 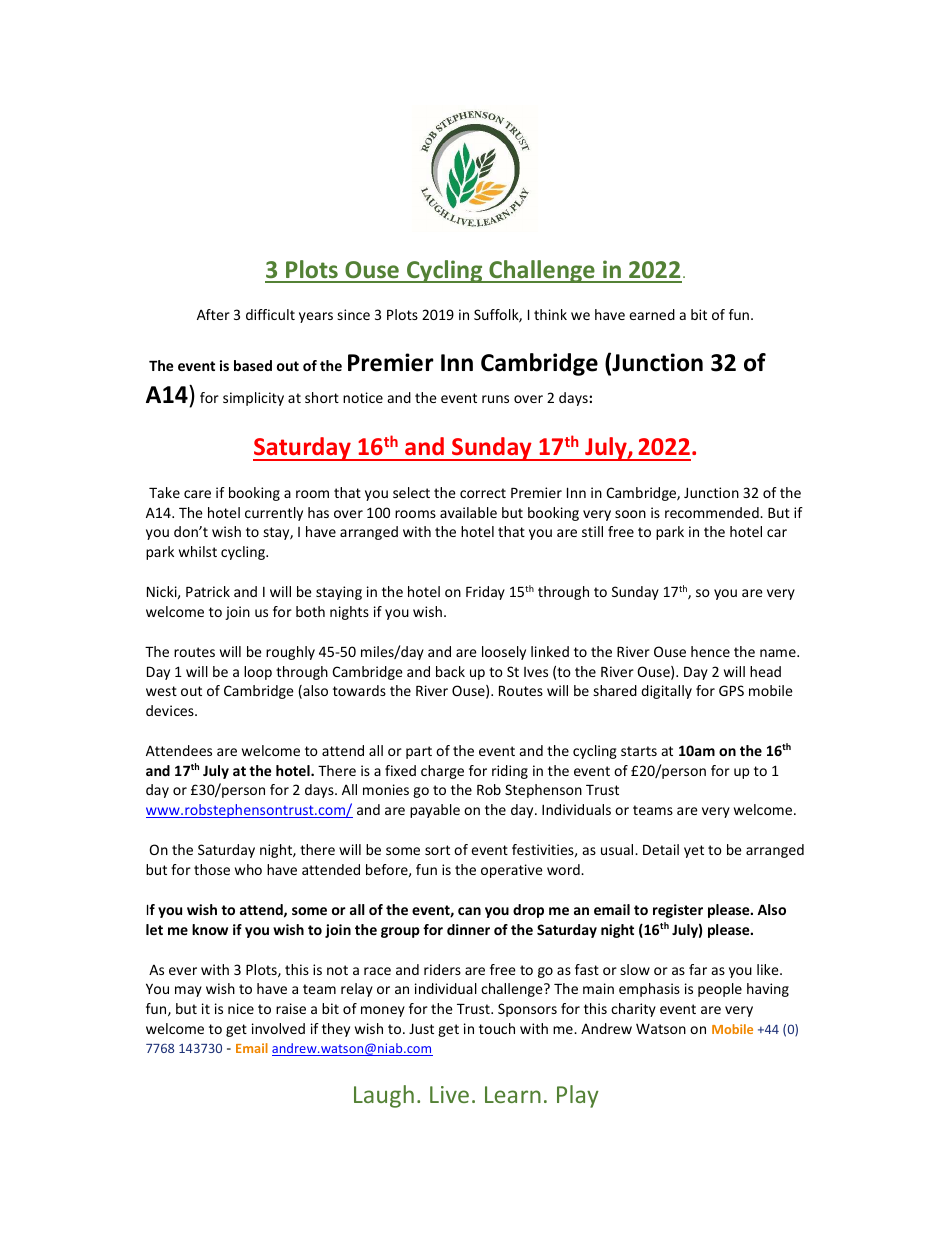 I want to click on After, so click(x=213, y=314).
